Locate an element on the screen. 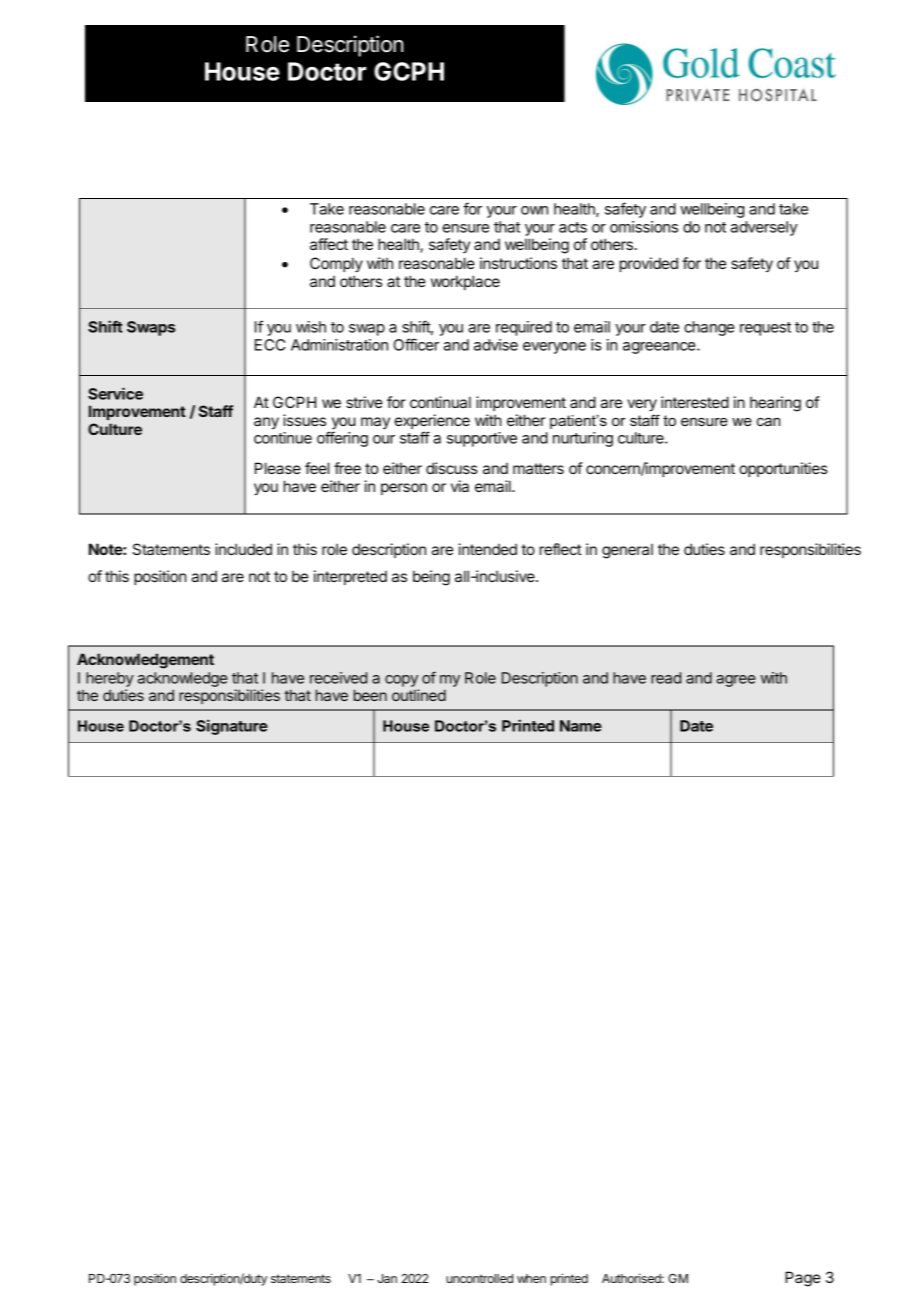 The image size is (924, 1308). adversely is located at coordinates (764, 228).
